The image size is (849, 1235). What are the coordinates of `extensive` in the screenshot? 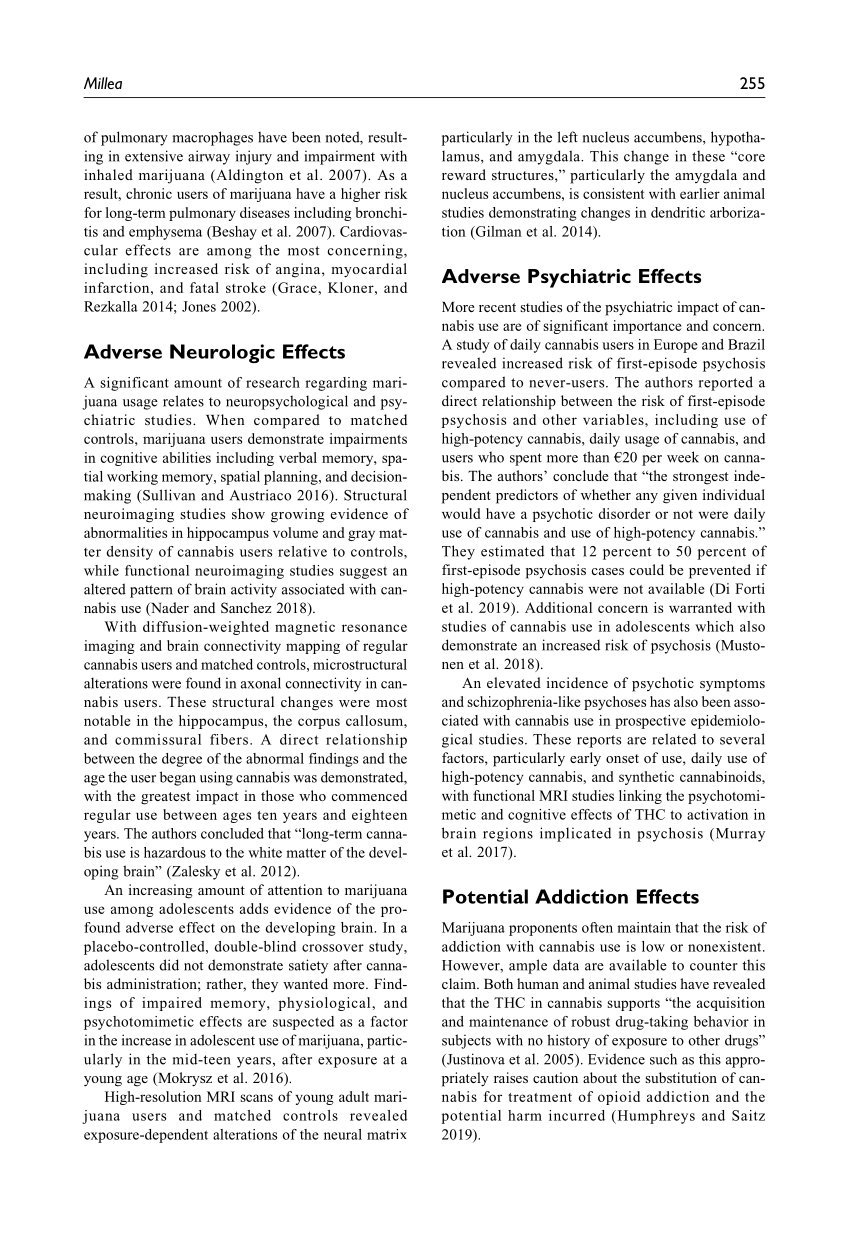 It's located at (154, 156).
